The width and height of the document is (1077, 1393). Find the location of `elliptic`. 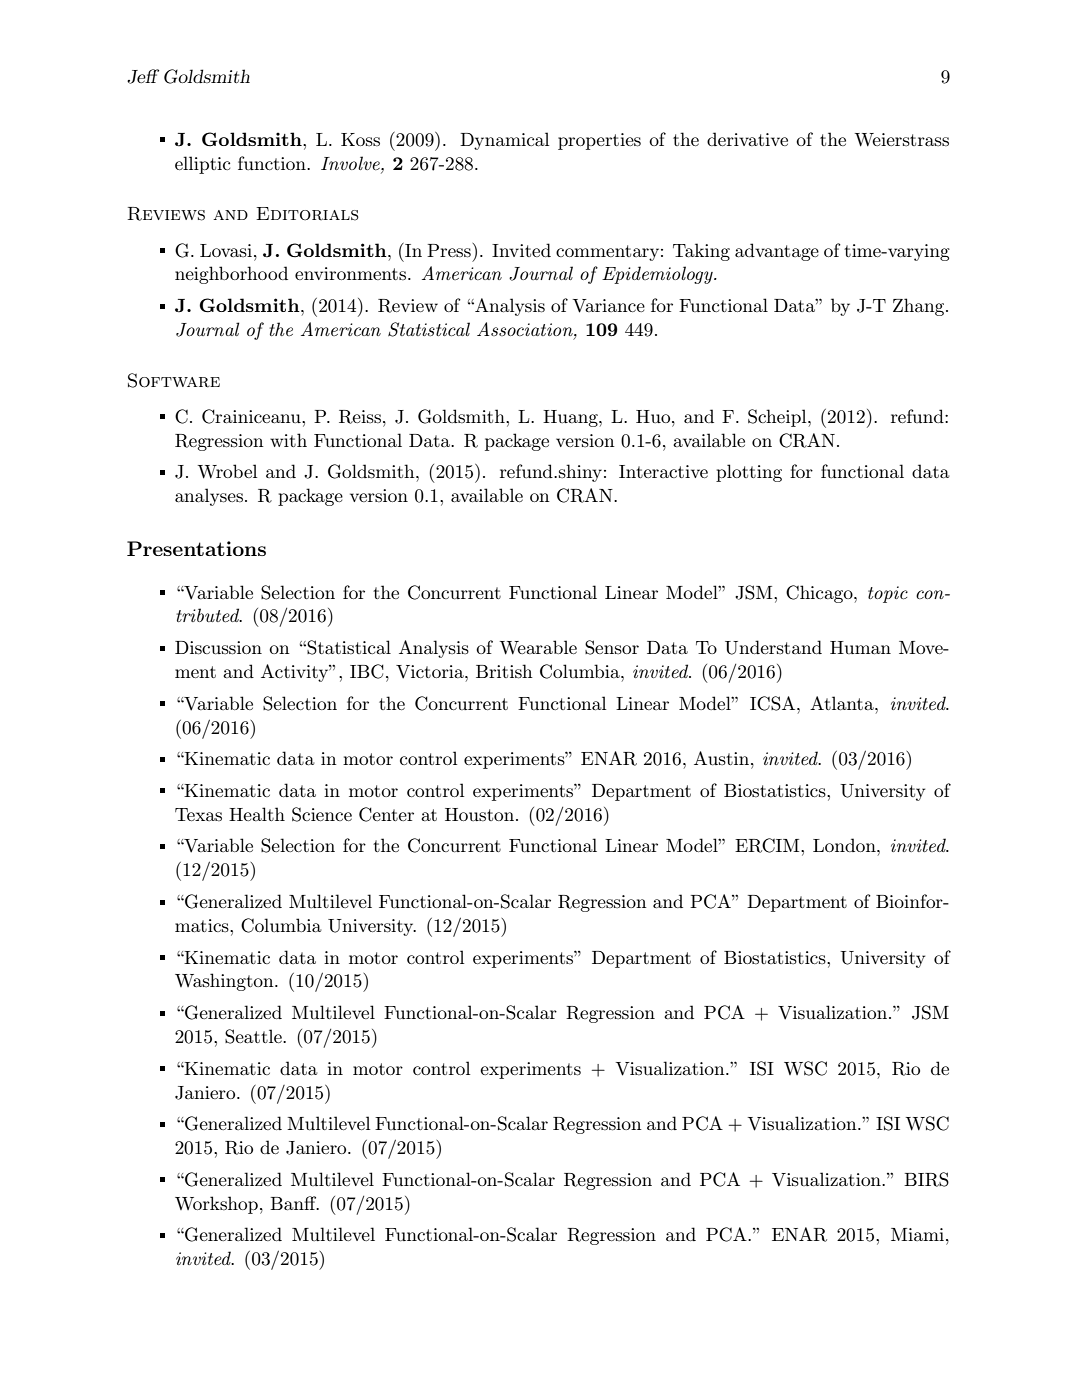

elliptic is located at coordinates (202, 165).
